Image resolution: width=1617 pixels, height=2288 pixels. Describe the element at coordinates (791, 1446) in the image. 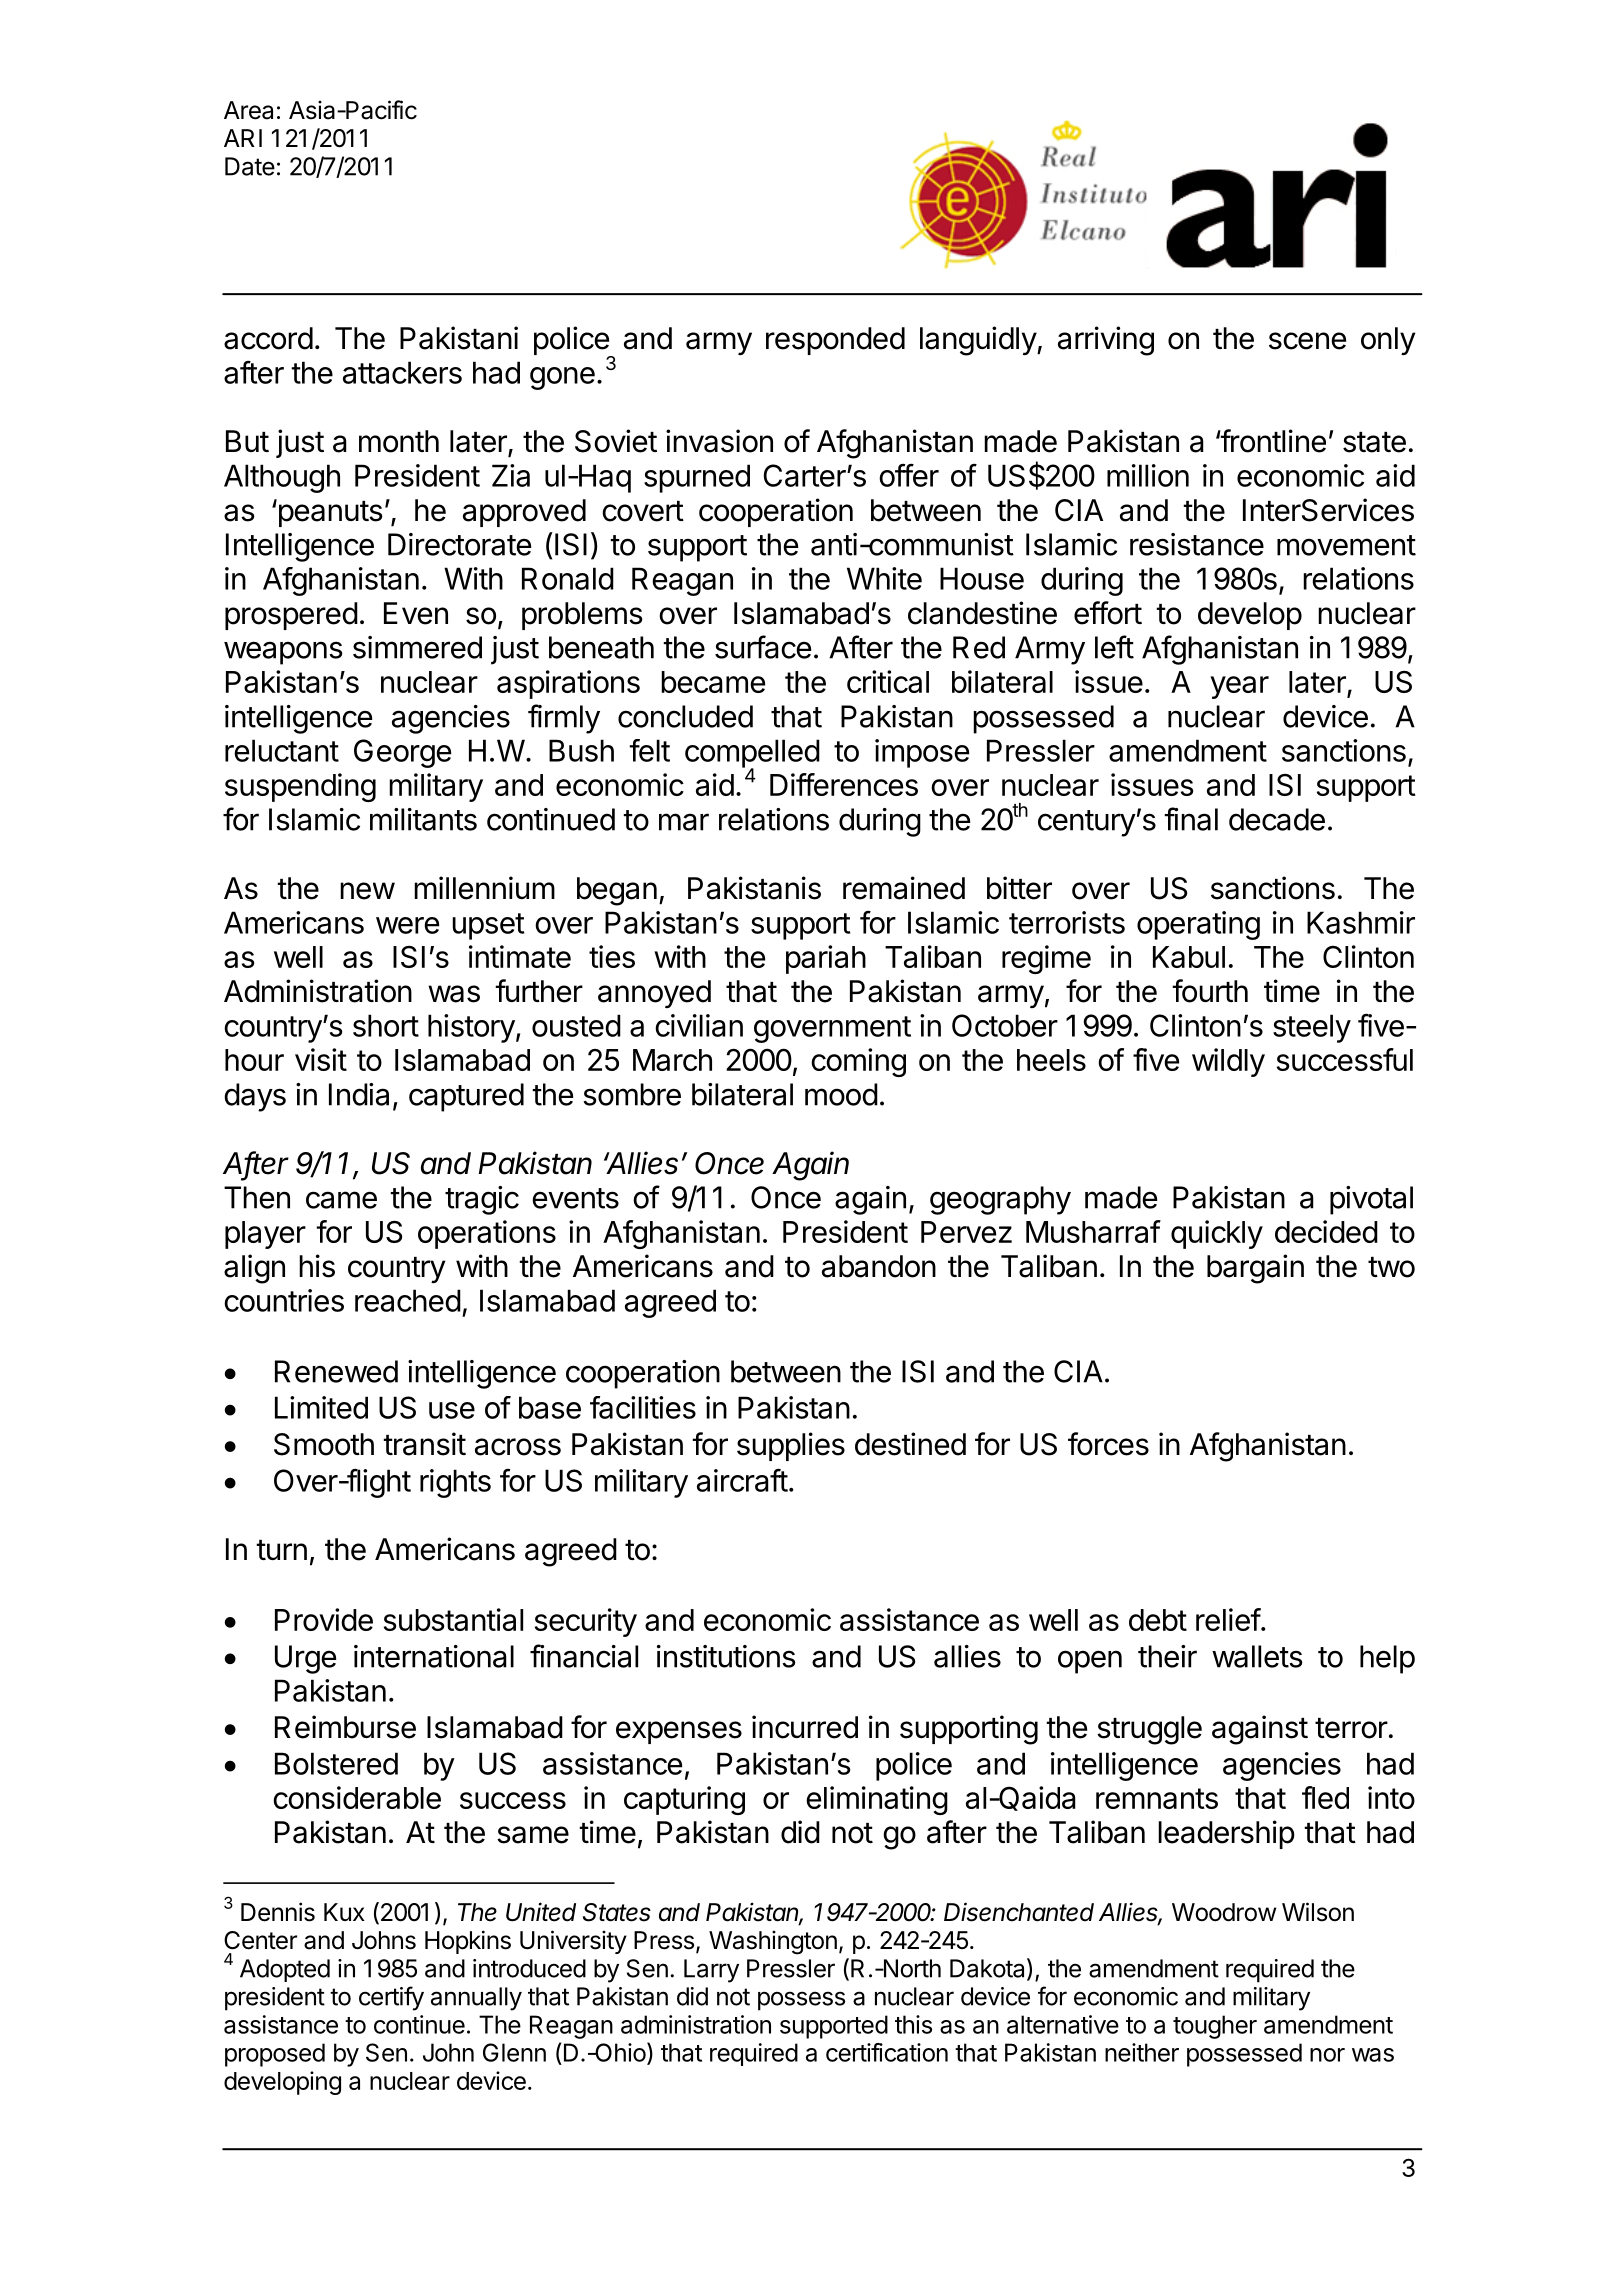

I see `supplies` at that location.
